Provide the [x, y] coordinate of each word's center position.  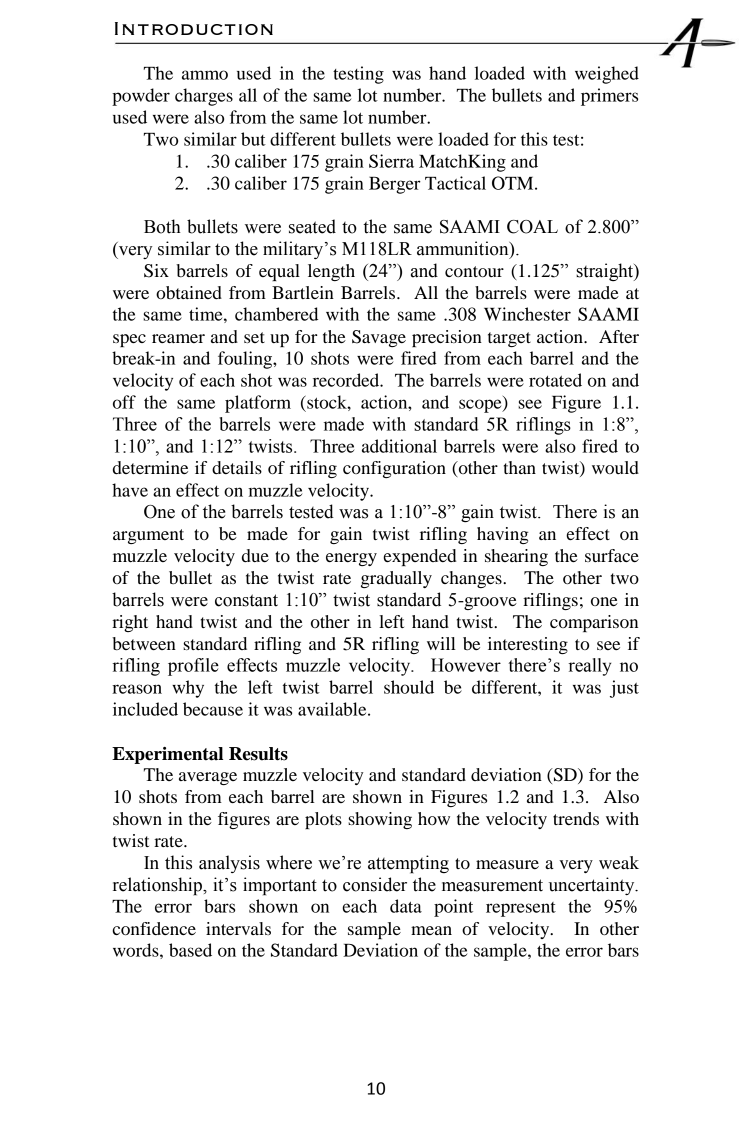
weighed [607, 75]
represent [521, 909]
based [190, 950]
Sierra [391, 161]
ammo [205, 75]
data [406, 906]
